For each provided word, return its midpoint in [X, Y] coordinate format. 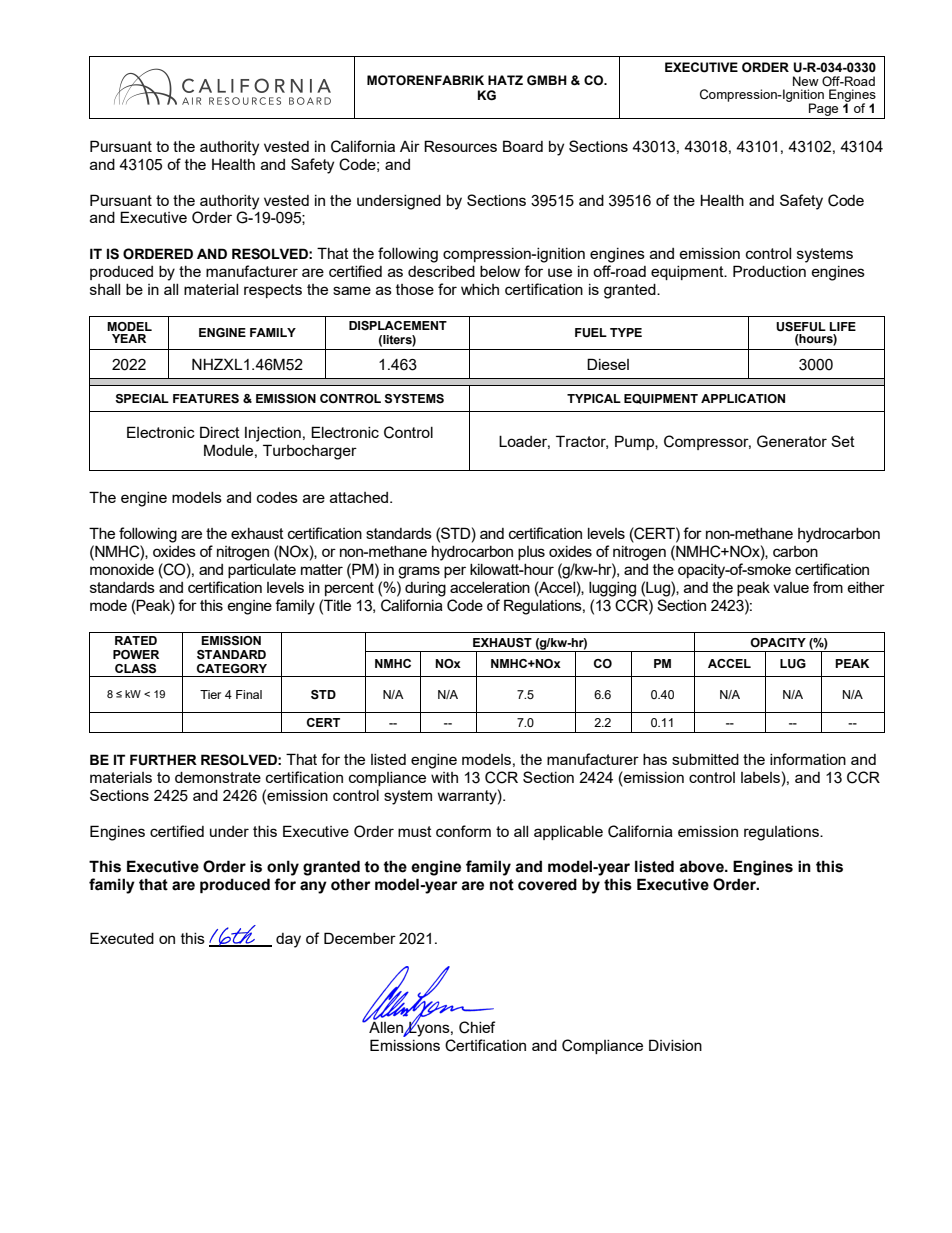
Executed [122, 938]
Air [410, 146]
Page [823, 109]
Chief [477, 1027]
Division [675, 1045]
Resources [460, 146]
